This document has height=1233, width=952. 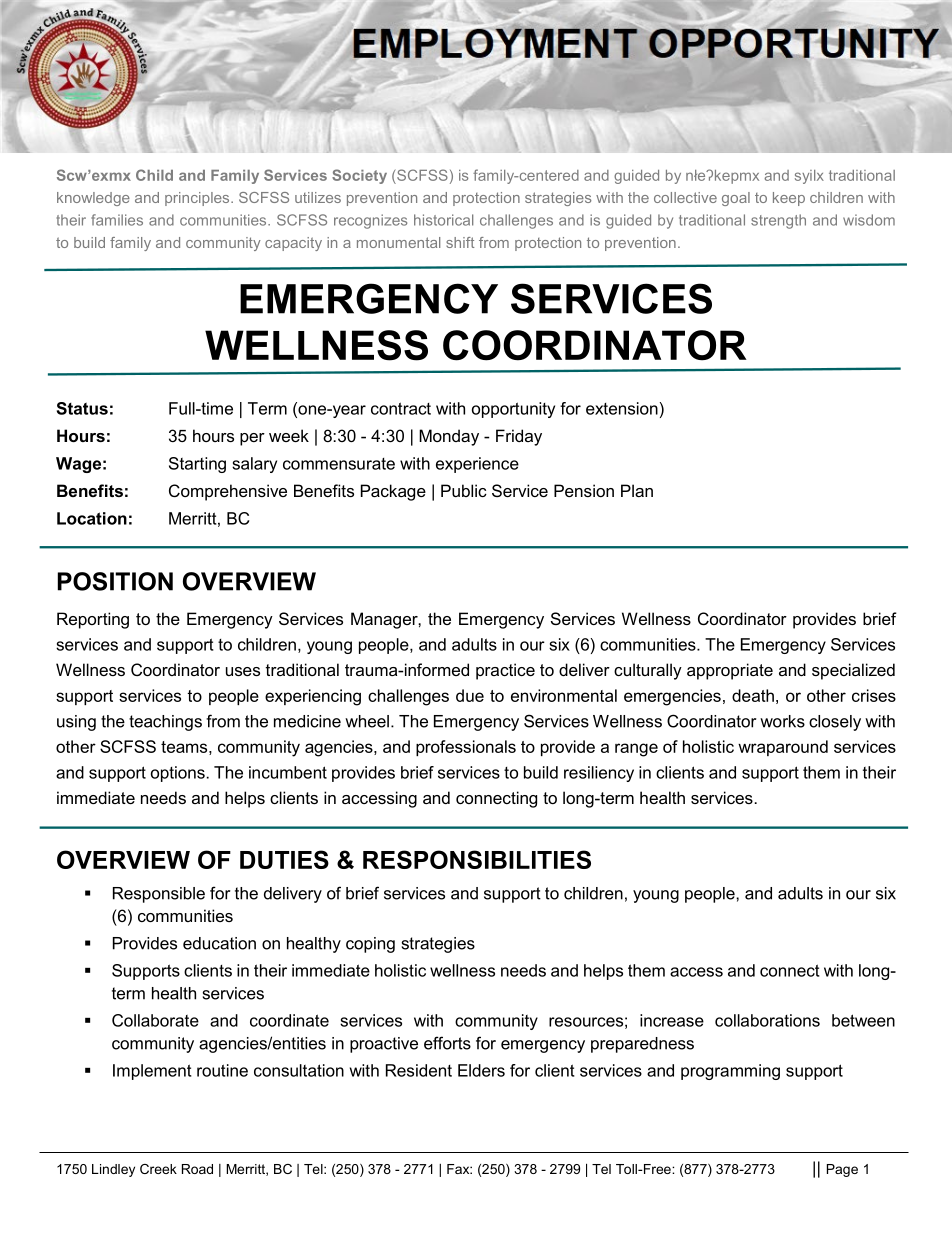 What do you see at coordinates (789, 199) in the document?
I see `keep` at bounding box center [789, 199].
